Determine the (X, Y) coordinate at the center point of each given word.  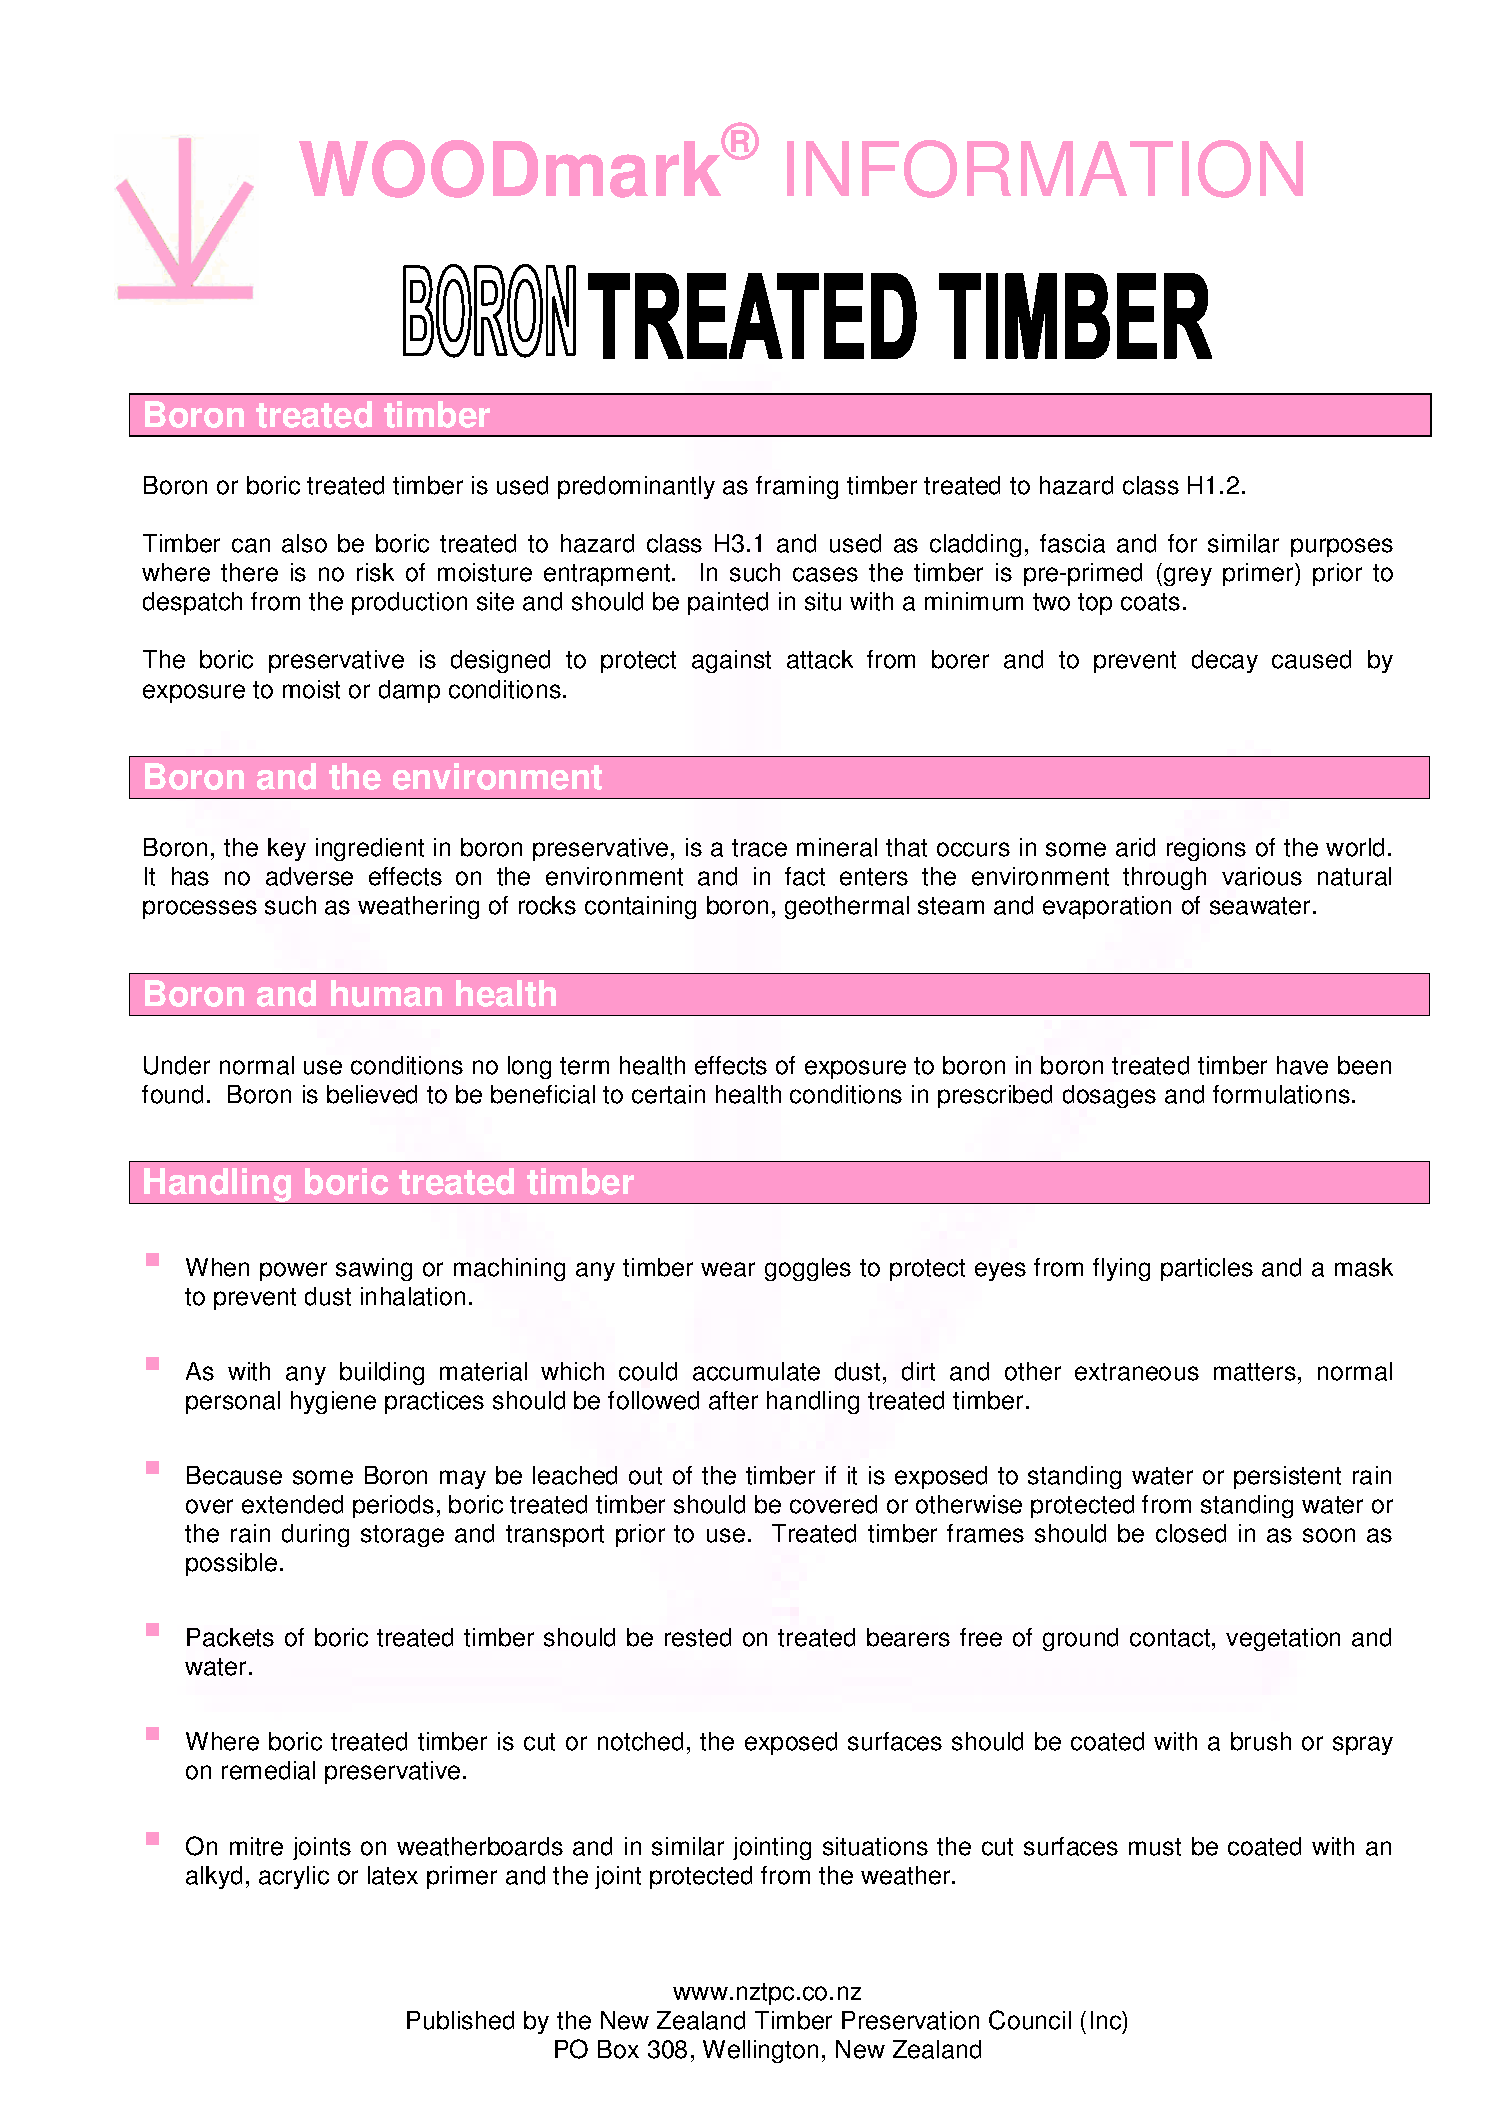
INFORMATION (1045, 169)
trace (759, 848)
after (733, 1400)
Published (460, 2020)
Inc (1107, 2020)
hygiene (333, 1402)
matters (1255, 1372)
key (287, 849)
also (304, 543)
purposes (1342, 547)
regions (1206, 849)
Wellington (760, 2051)
